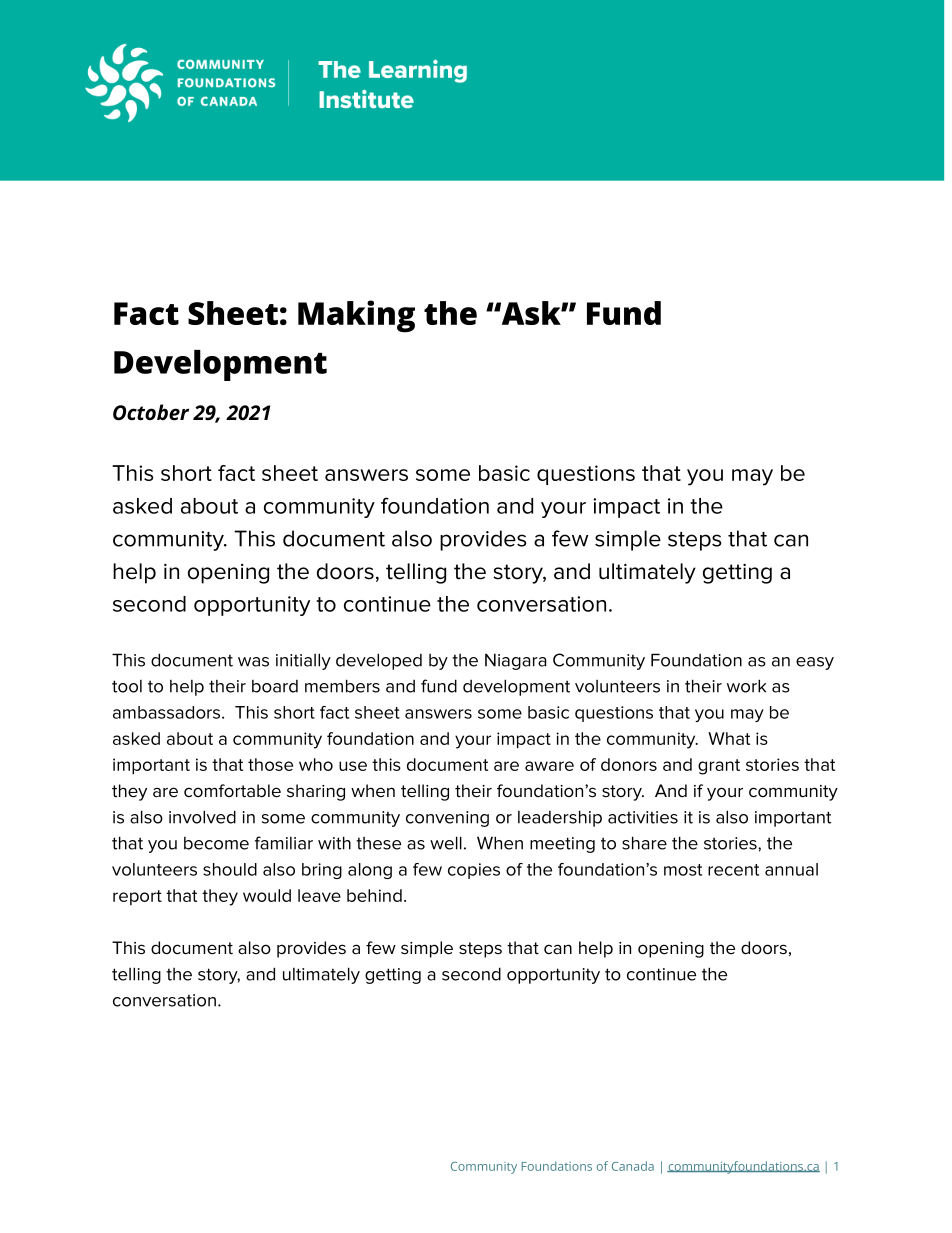 This image has height=1233, width=952. I want to click on Niagara, so click(515, 661).
